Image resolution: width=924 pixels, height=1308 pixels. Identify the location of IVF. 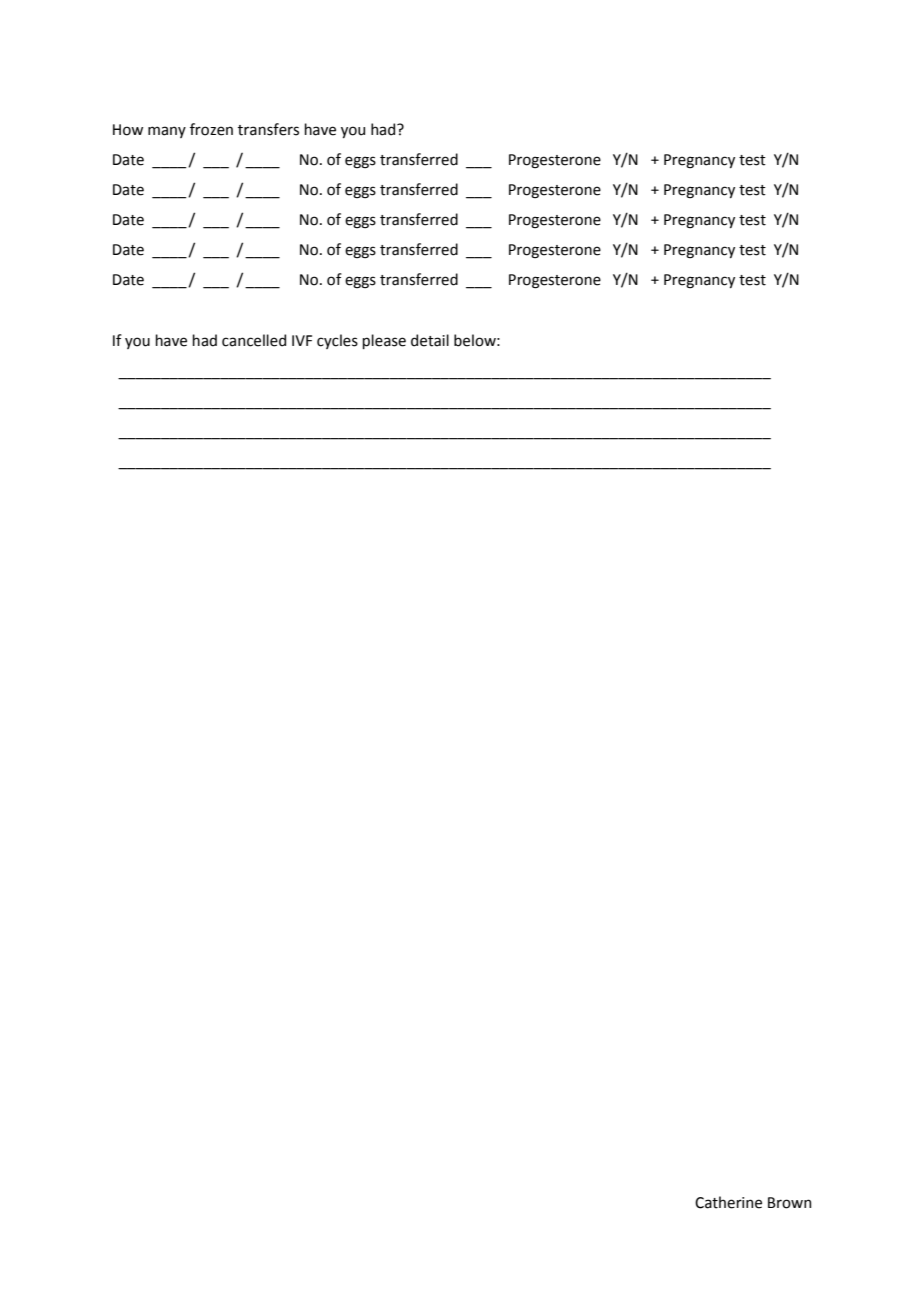
(302, 340).
